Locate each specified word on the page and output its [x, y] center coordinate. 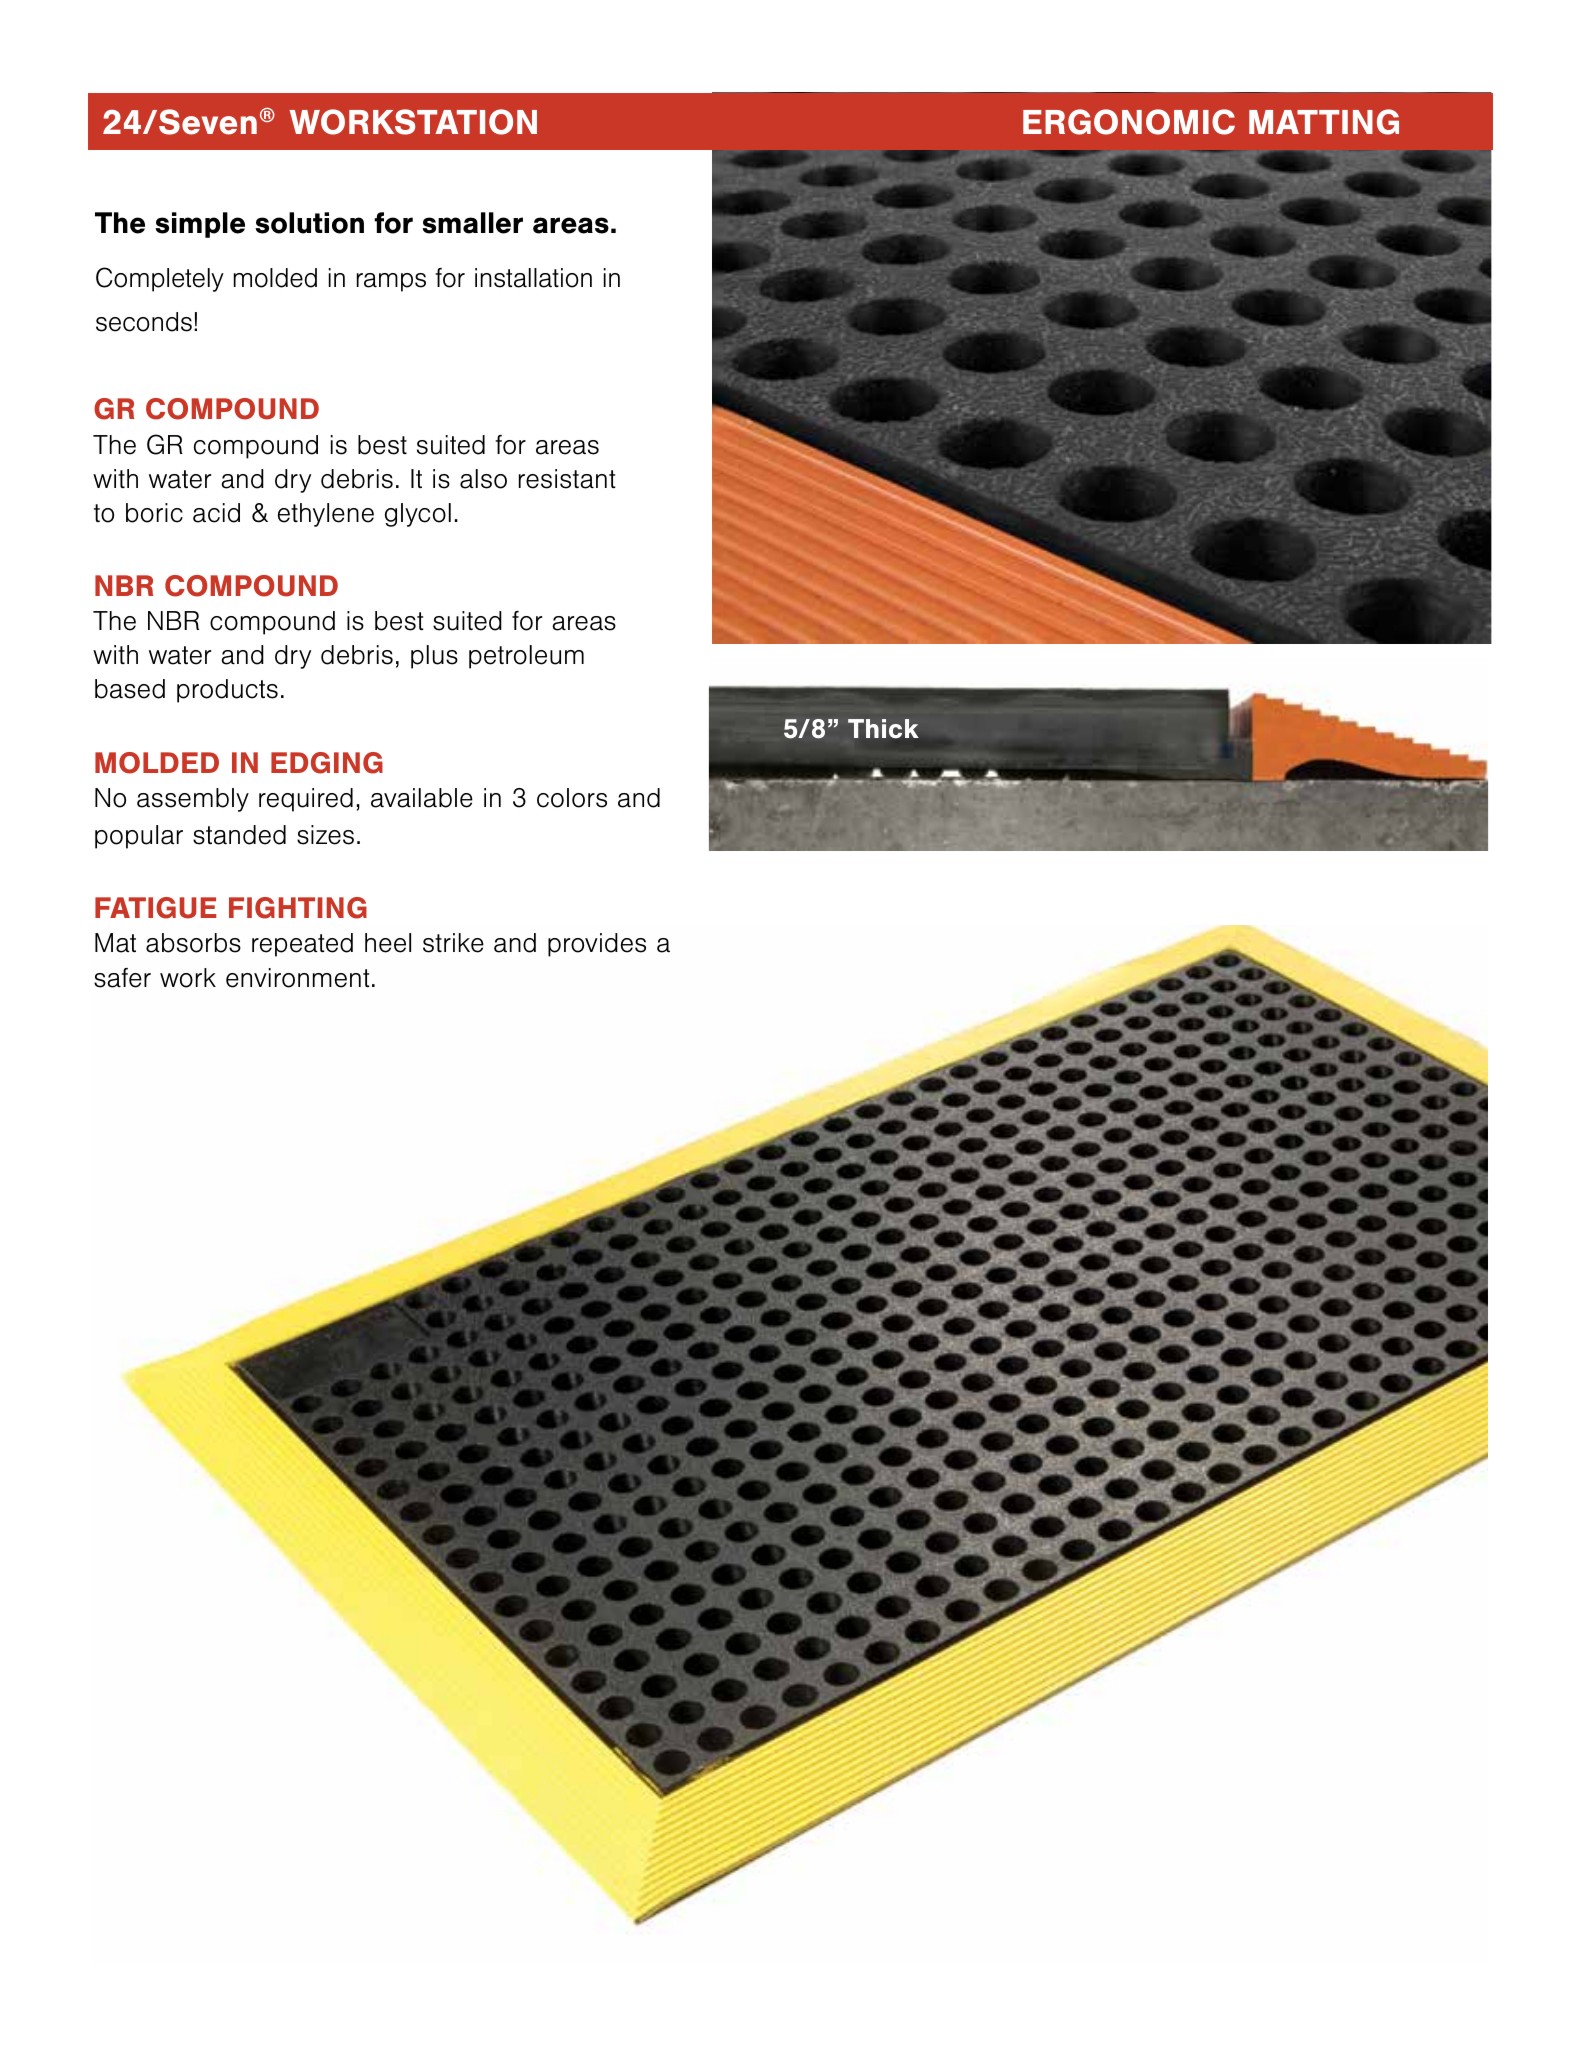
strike [453, 943]
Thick [883, 728]
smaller [472, 223]
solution [309, 223]
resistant [567, 479]
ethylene [326, 515]
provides [597, 945]
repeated [302, 945]
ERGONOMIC [1129, 122]
